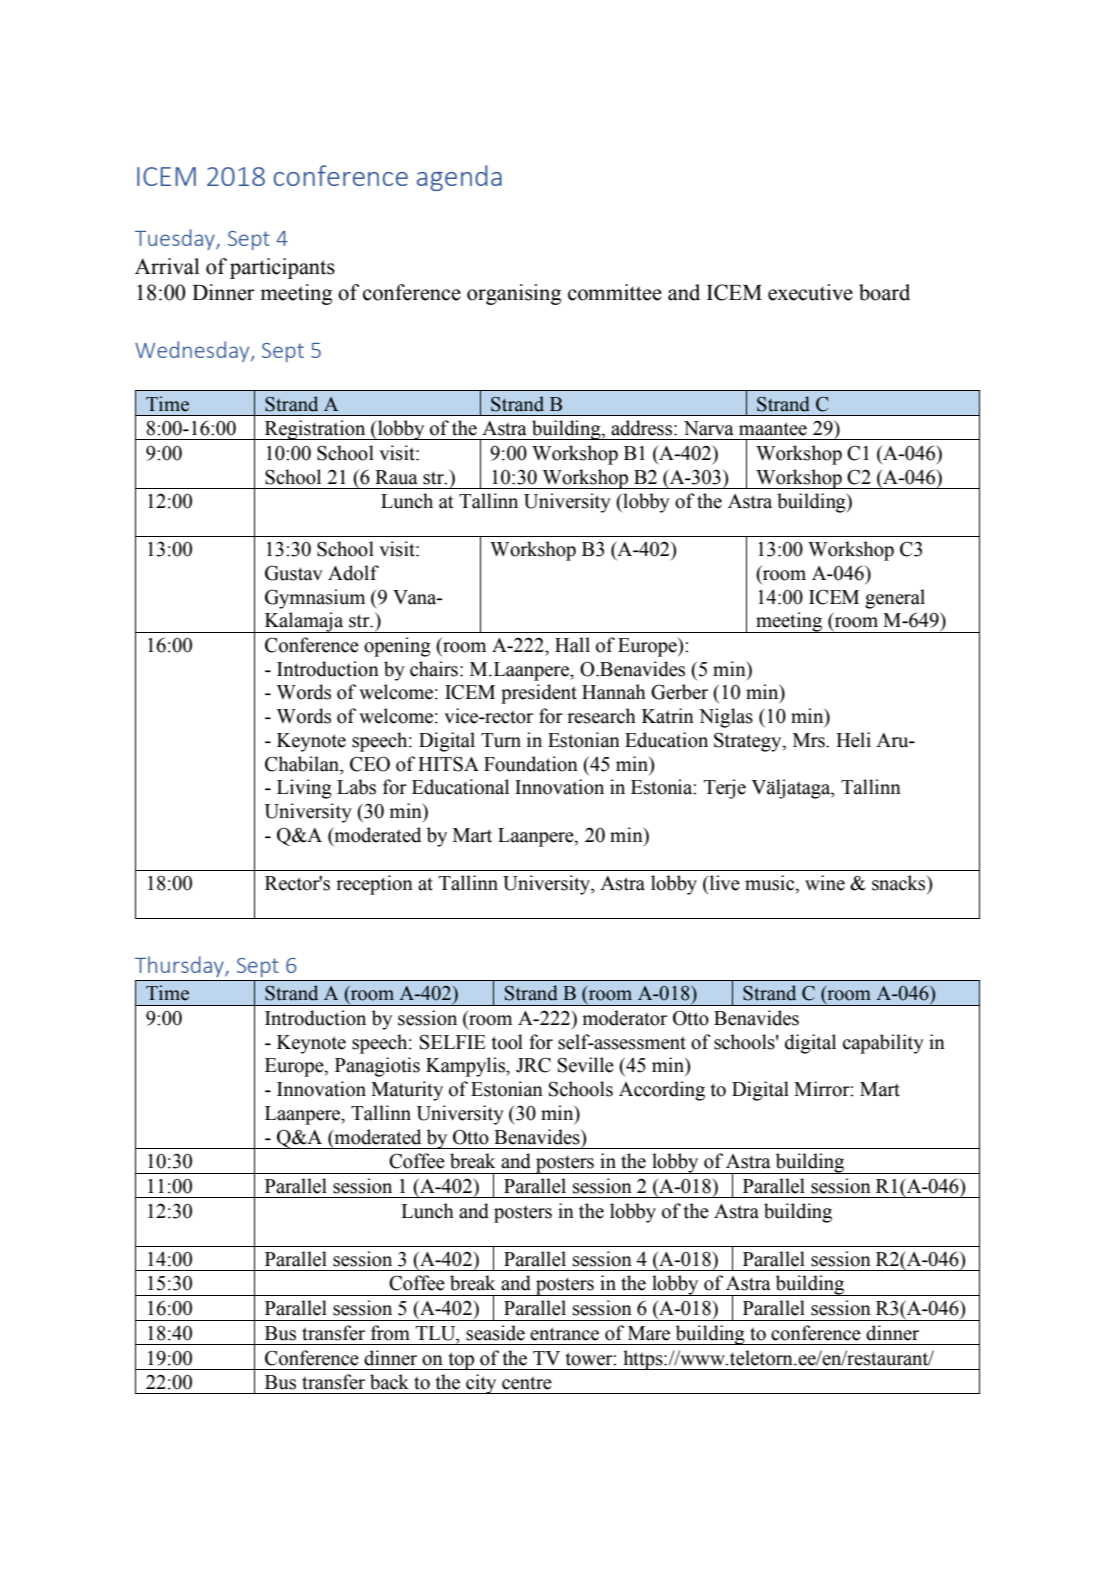 Image resolution: width=1115 pixels, height=1578 pixels. I want to click on from, so click(390, 1333).
